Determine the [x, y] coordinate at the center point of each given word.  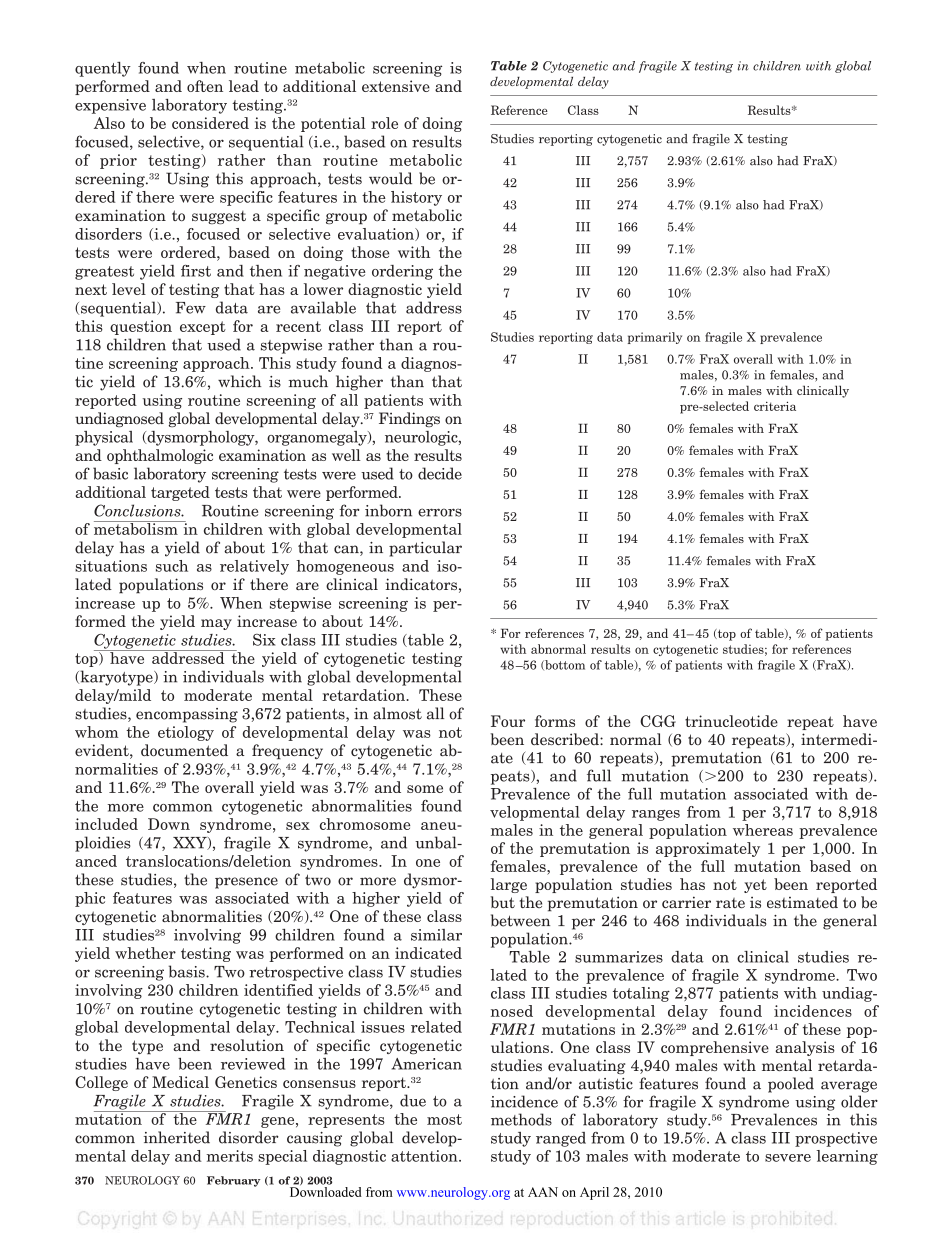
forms [555, 721]
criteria [775, 406]
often [205, 86]
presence [246, 883]
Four [508, 721]
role [384, 123]
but [502, 902]
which [240, 381]
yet [755, 886]
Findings [409, 419]
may [216, 624]
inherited [177, 1137]
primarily [655, 338]
